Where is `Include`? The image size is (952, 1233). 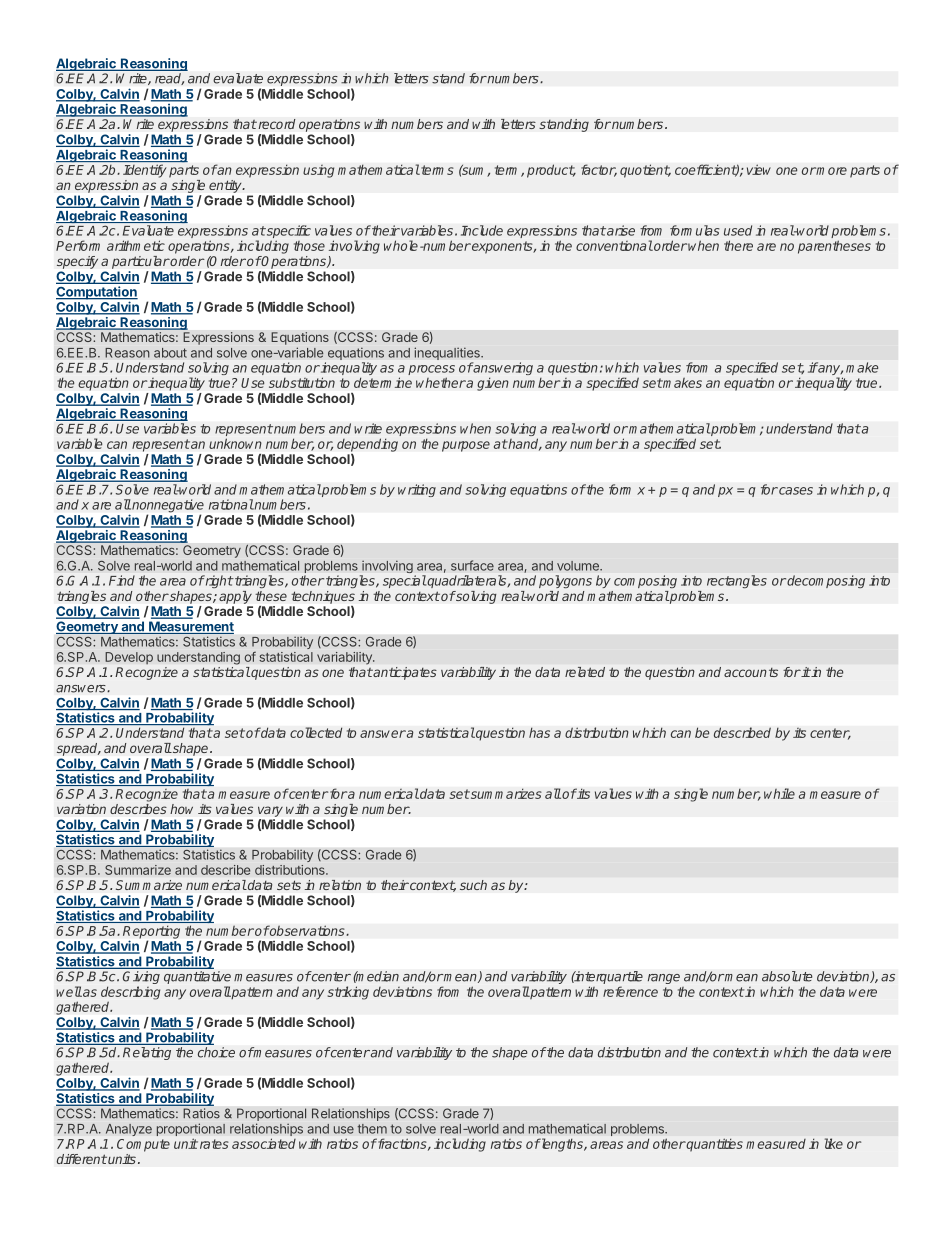 Include is located at coordinates (482, 230).
